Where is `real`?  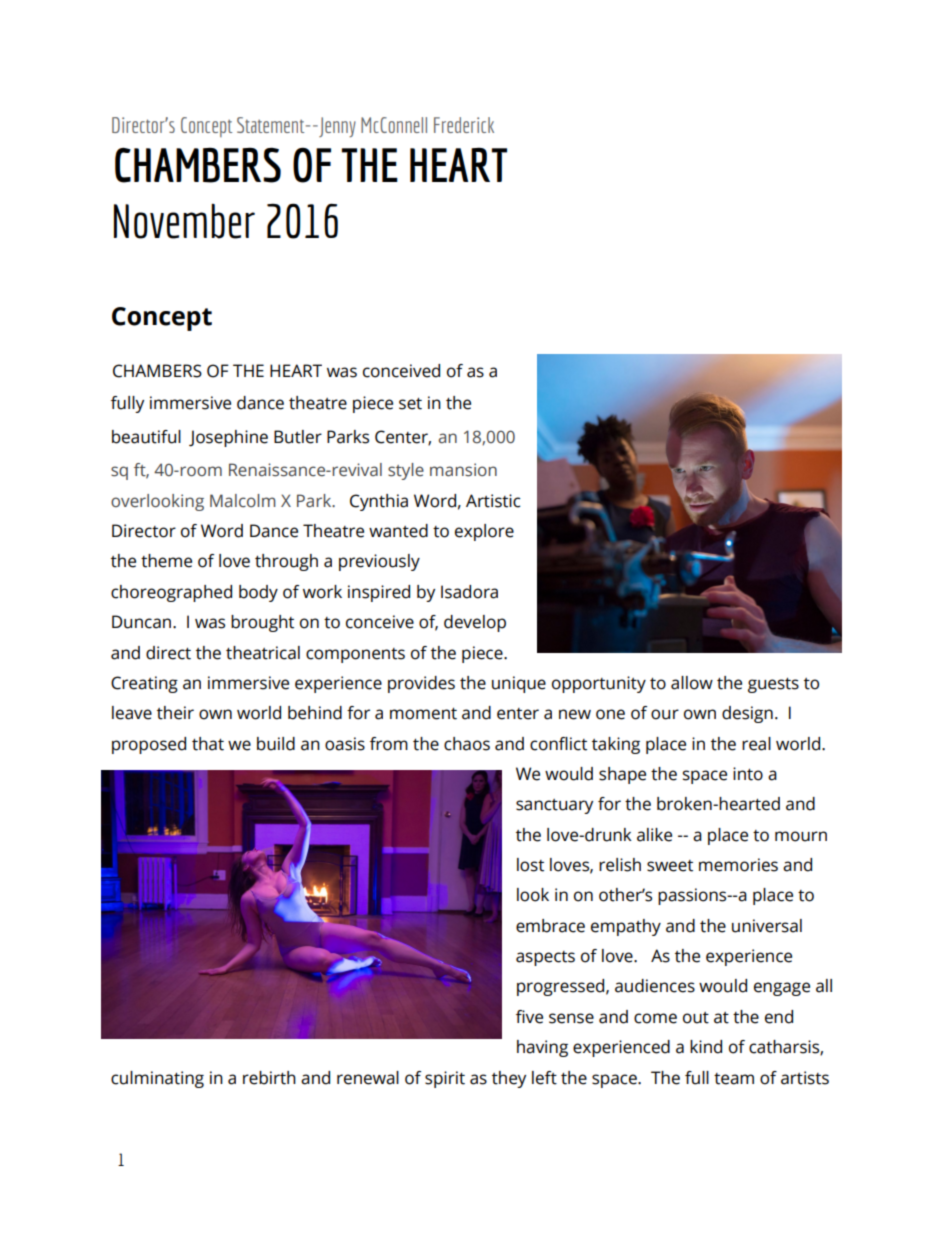 real is located at coordinates (756, 744).
